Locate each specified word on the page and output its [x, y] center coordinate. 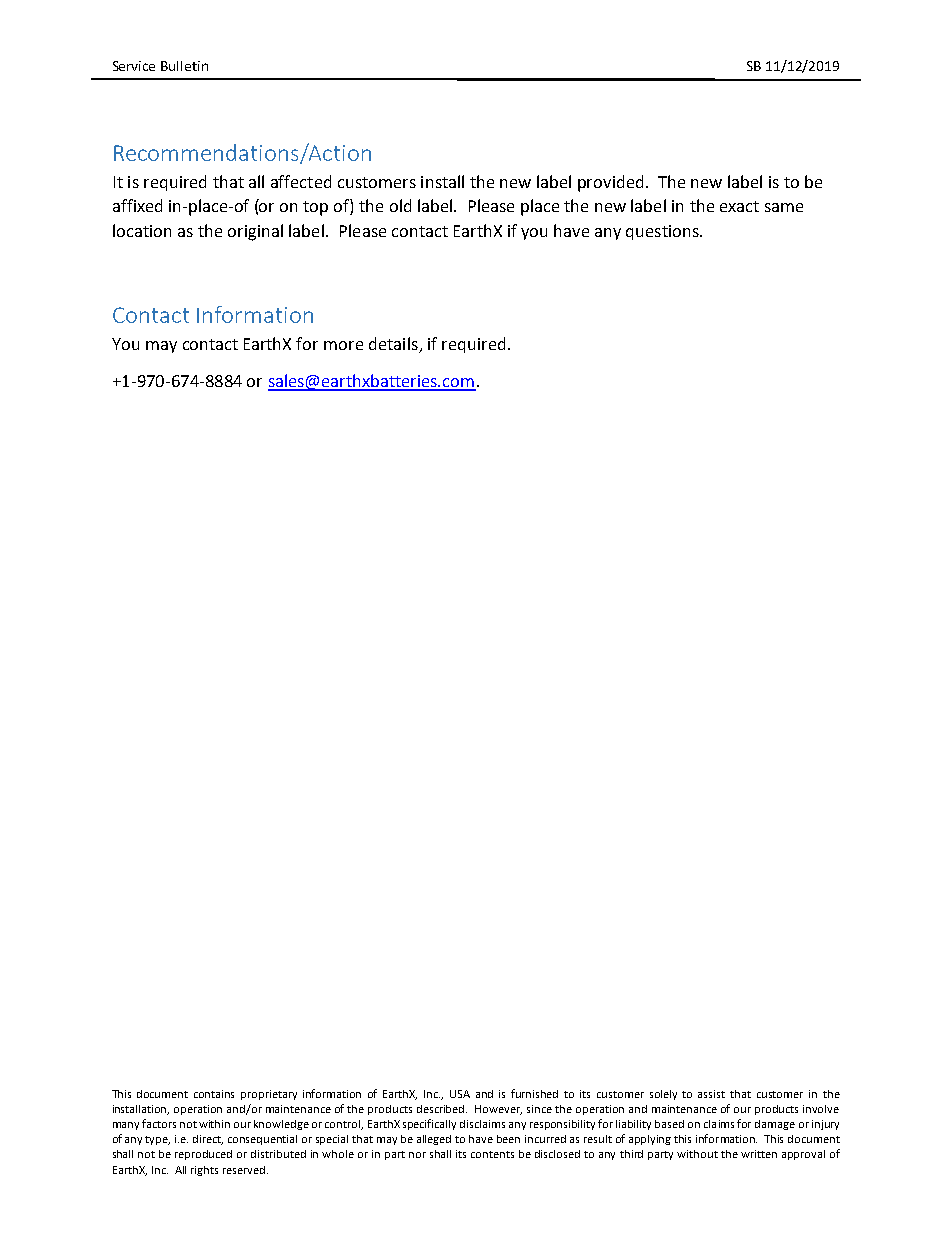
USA [460, 1094]
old [400, 205]
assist [711, 1094]
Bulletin [184, 66]
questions [663, 232]
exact [739, 206]
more [343, 345]
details [394, 345]
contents [492, 1154]
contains [214, 1094]
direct [208, 1140]
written [759, 1154]
